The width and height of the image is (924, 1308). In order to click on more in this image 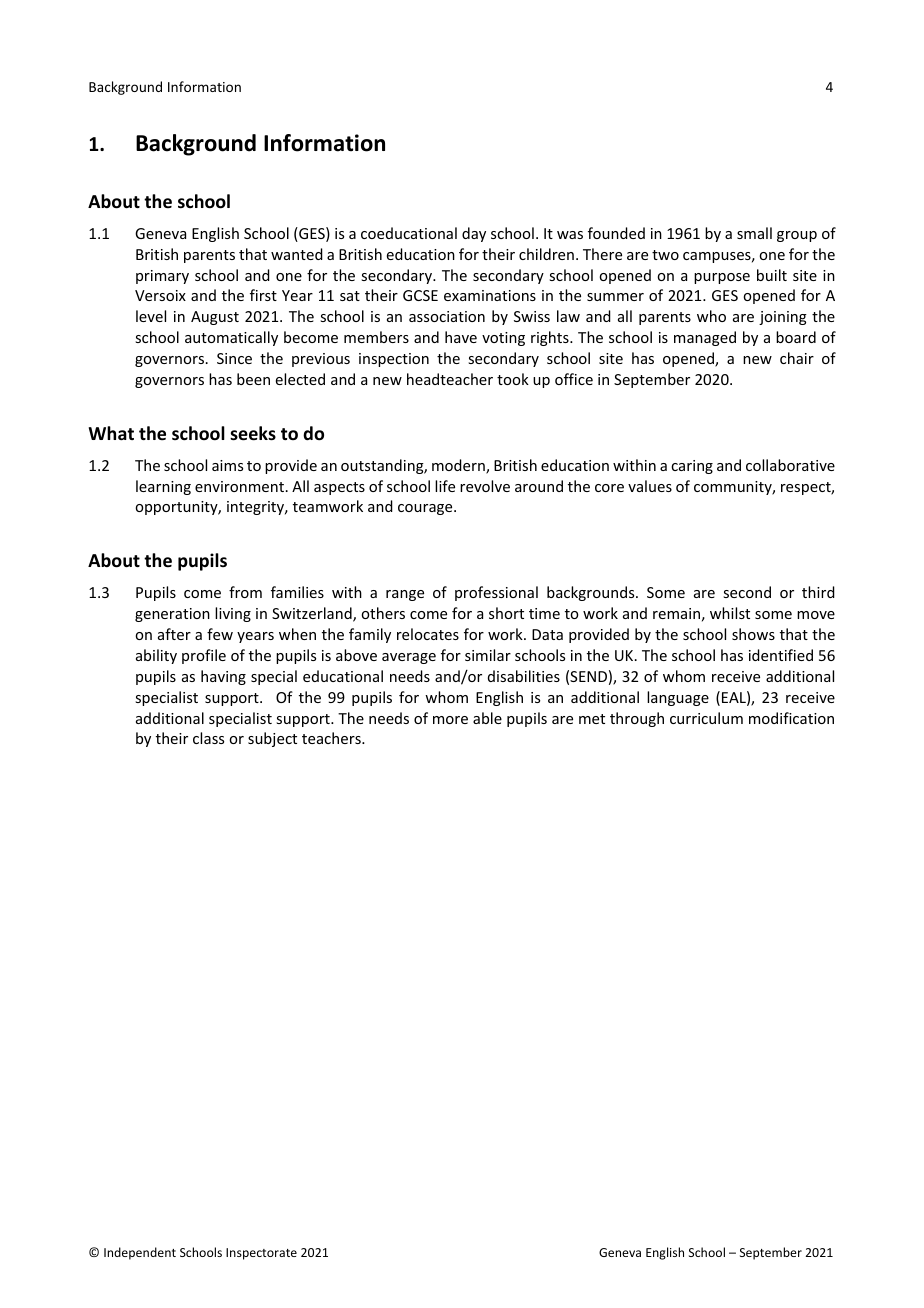, I will do `click(450, 720)`.
